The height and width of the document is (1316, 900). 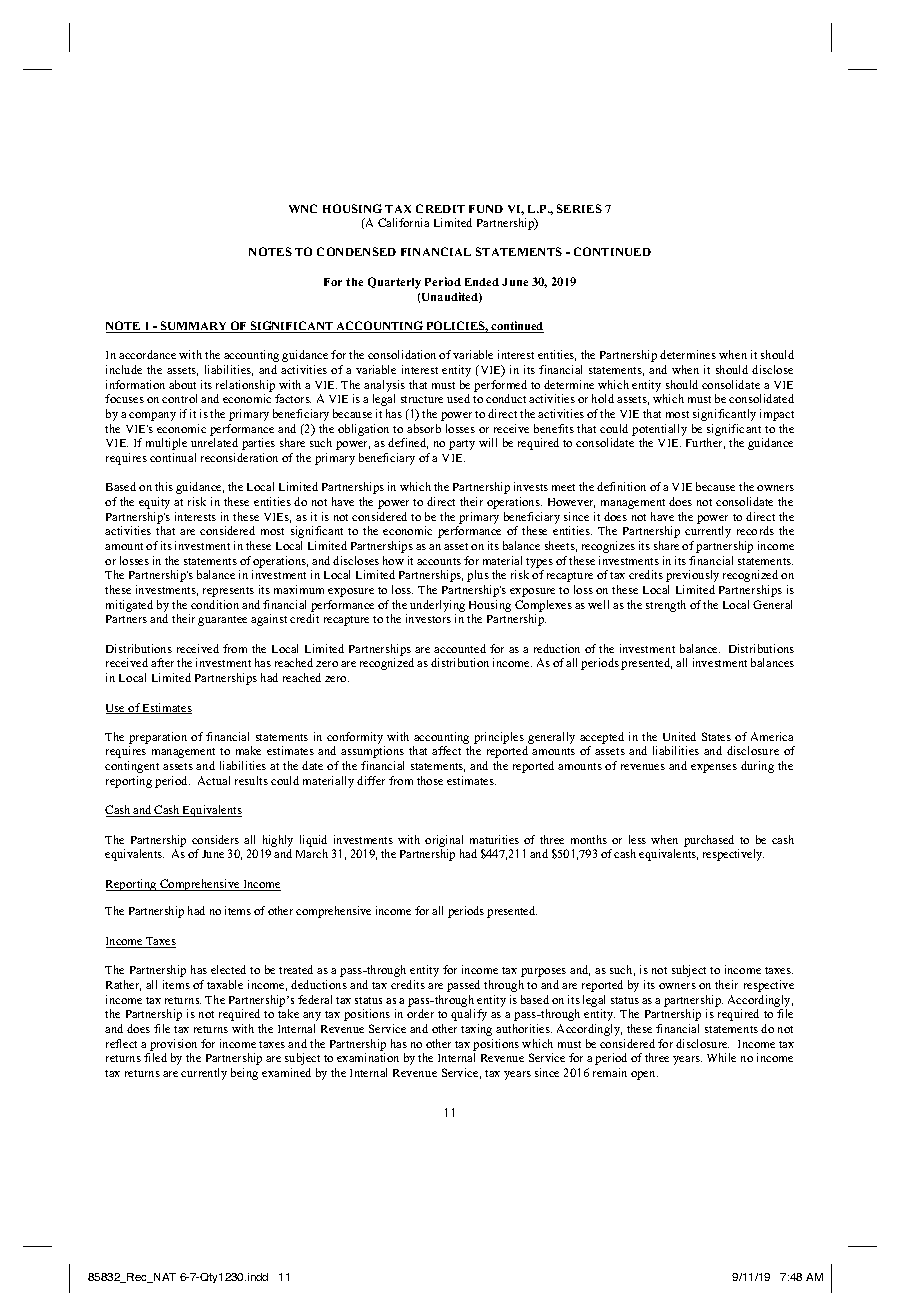 I want to click on Actual, so click(x=214, y=780).
